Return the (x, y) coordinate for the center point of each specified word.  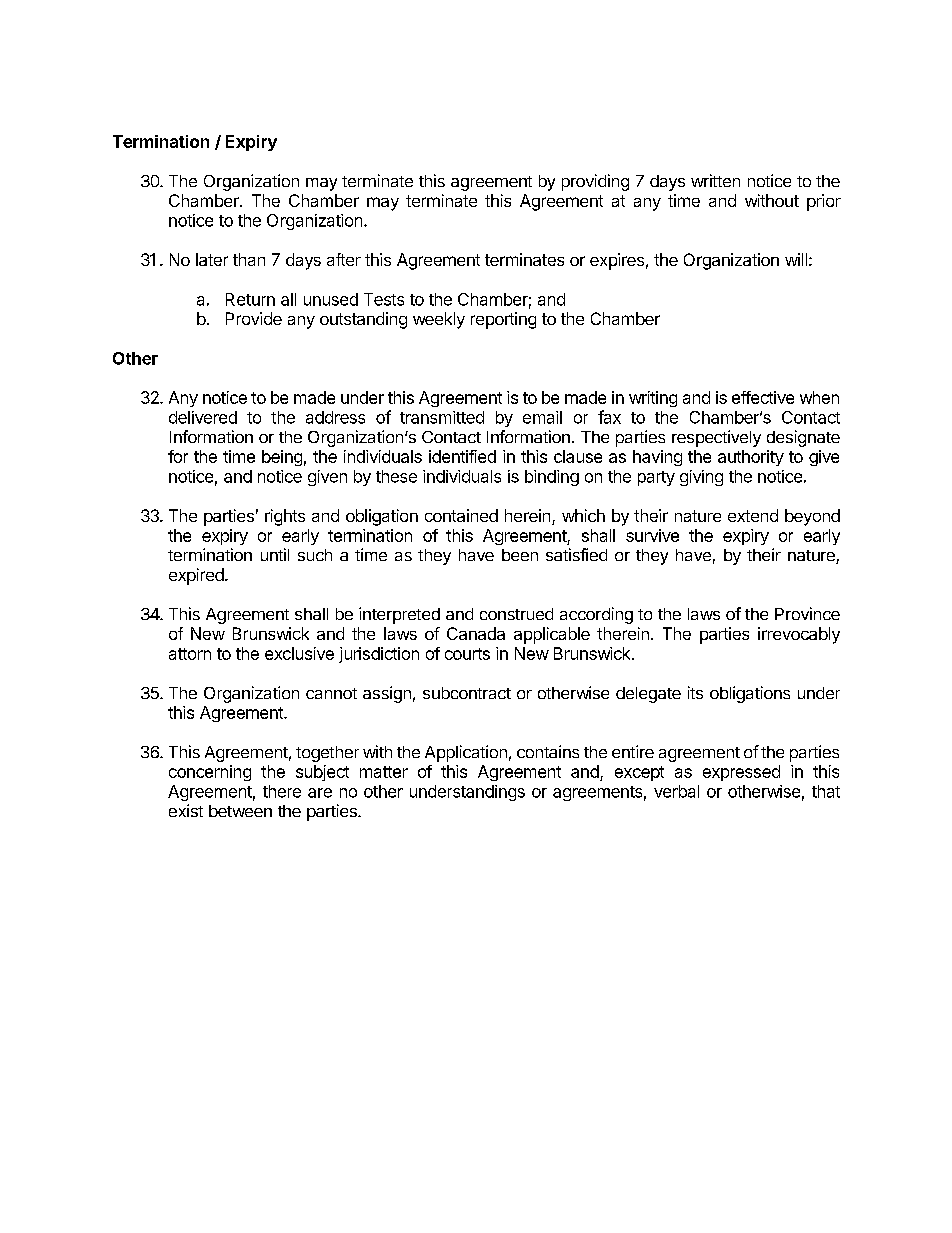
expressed (741, 773)
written (715, 180)
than (249, 259)
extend (753, 515)
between (240, 811)
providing (595, 182)
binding (552, 478)
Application (466, 753)
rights (285, 517)
